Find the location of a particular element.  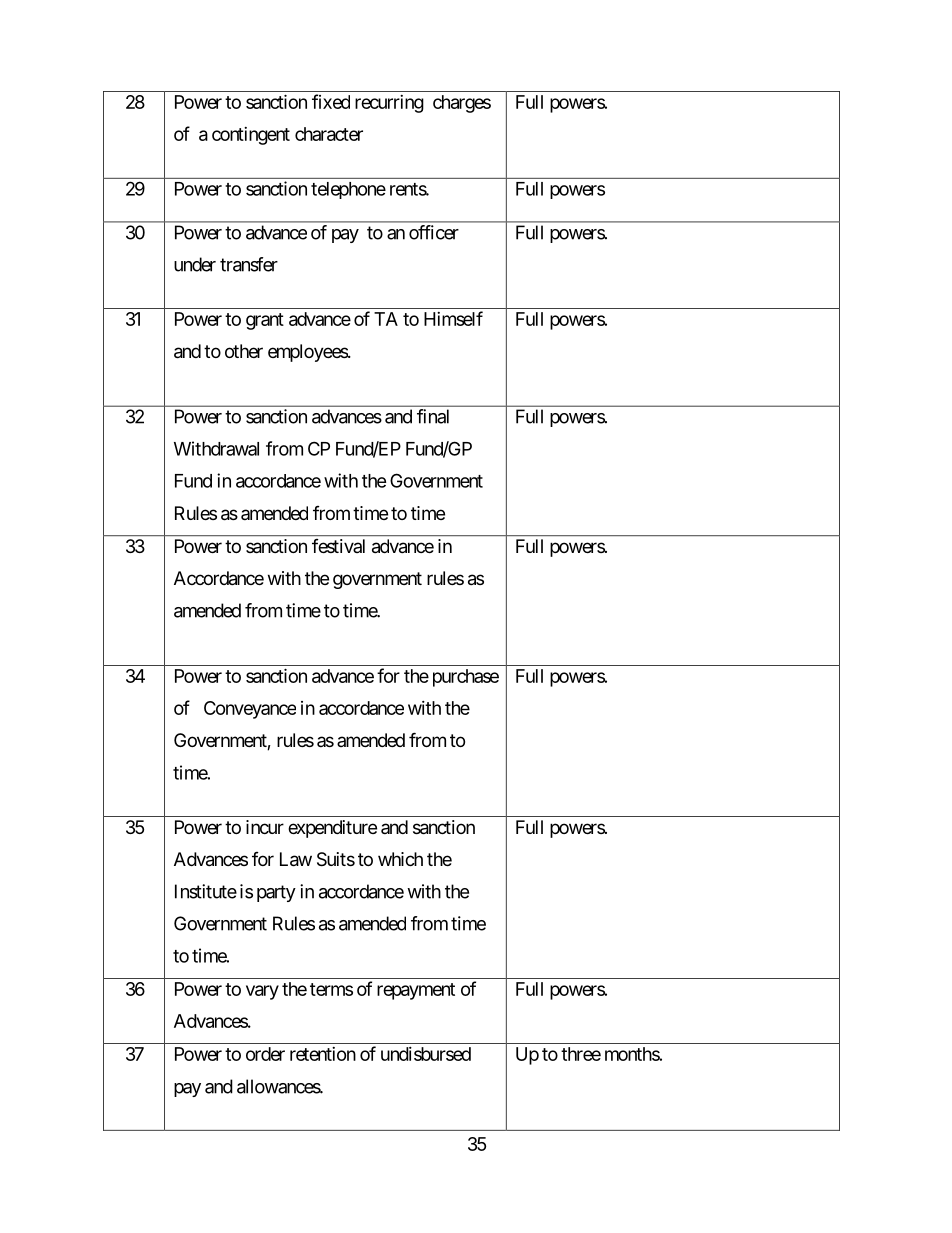

other is located at coordinates (244, 351).
